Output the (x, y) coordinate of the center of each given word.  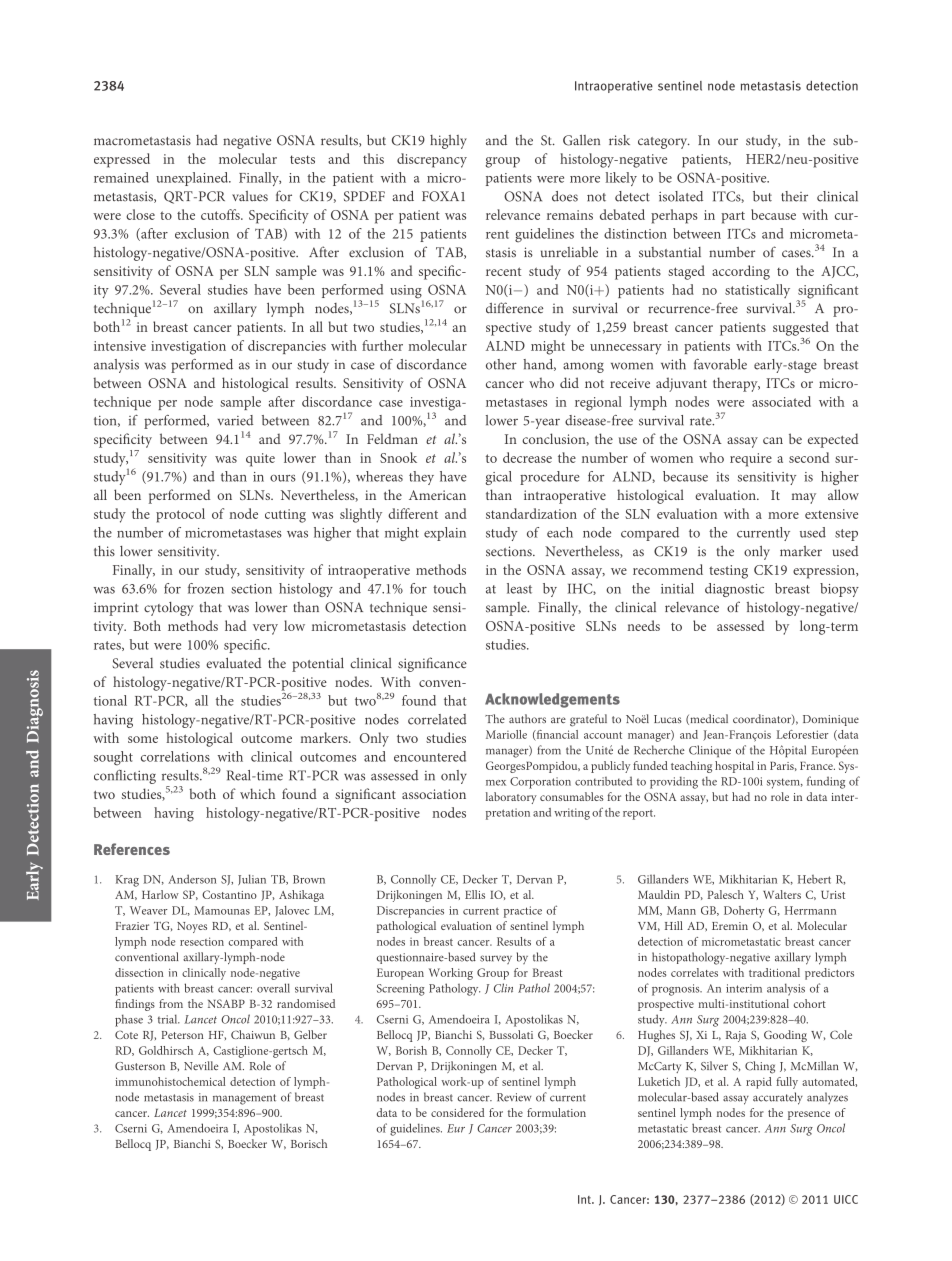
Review (514, 1097)
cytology (168, 609)
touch (449, 588)
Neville (201, 1065)
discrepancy (432, 160)
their (794, 196)
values (250, 196)
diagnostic (734, 590)
